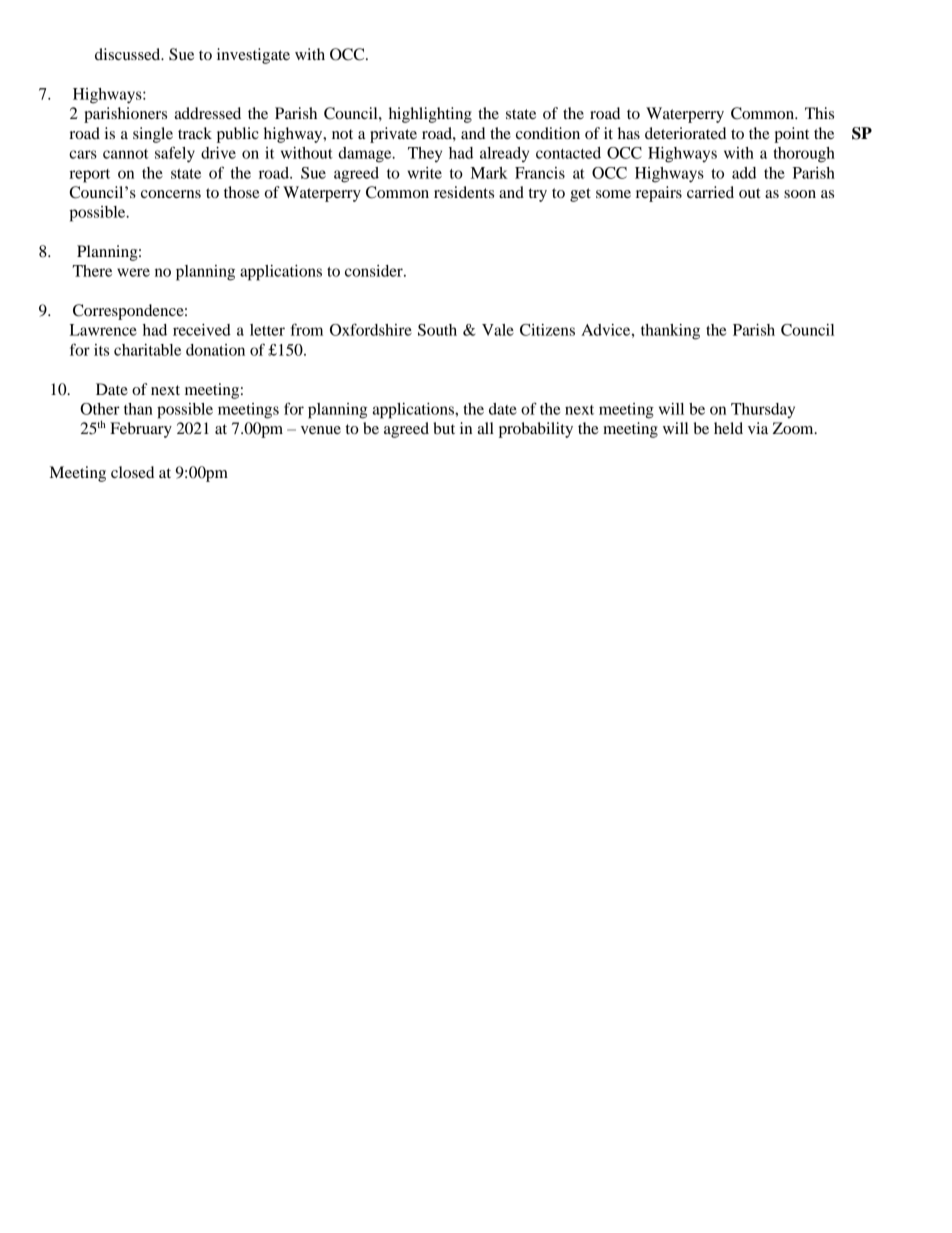 Image resolution: width=952 pixels, height=1233 pixels. What do you see at coordinates (437, 330) in the page?
I see `South` at bounding box center [437, 330].
